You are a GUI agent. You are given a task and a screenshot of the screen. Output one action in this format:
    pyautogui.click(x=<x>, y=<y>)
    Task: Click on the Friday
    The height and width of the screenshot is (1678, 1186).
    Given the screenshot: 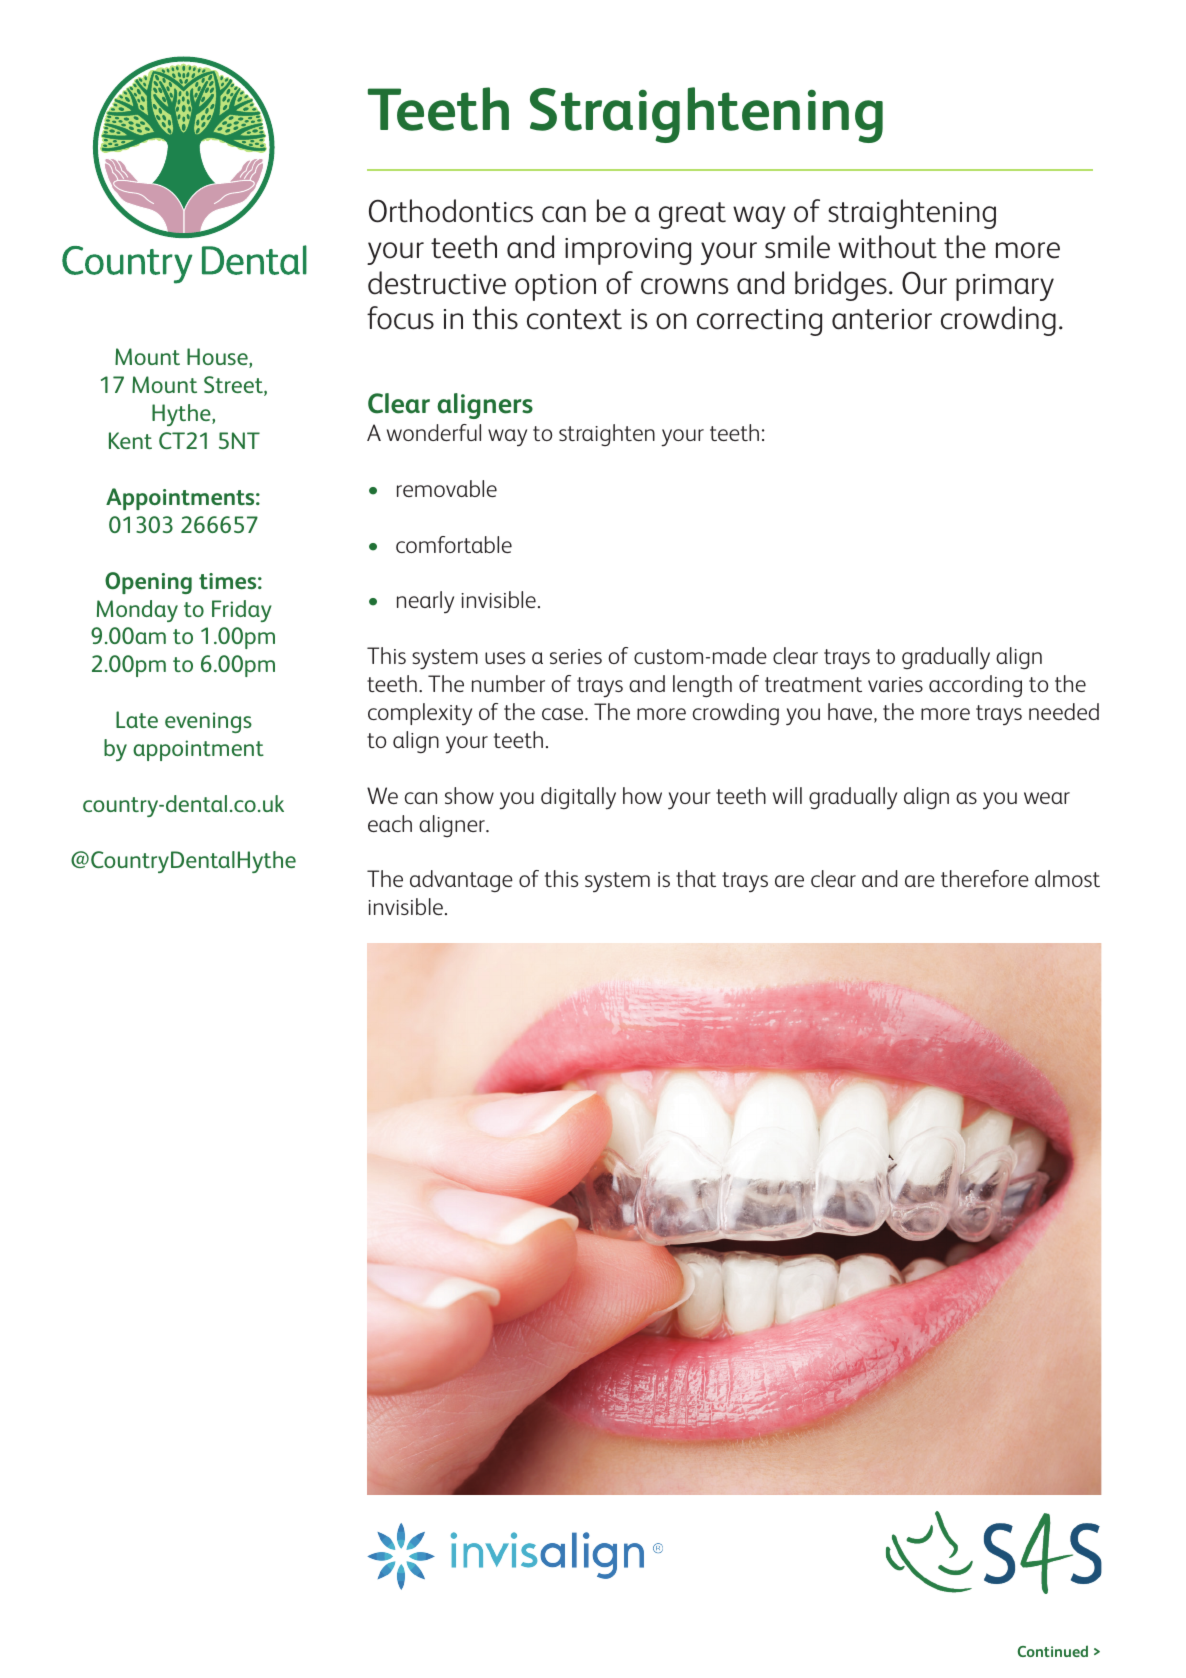 What is the action you would take?
    pyautogui.click(x=242, y=611)
